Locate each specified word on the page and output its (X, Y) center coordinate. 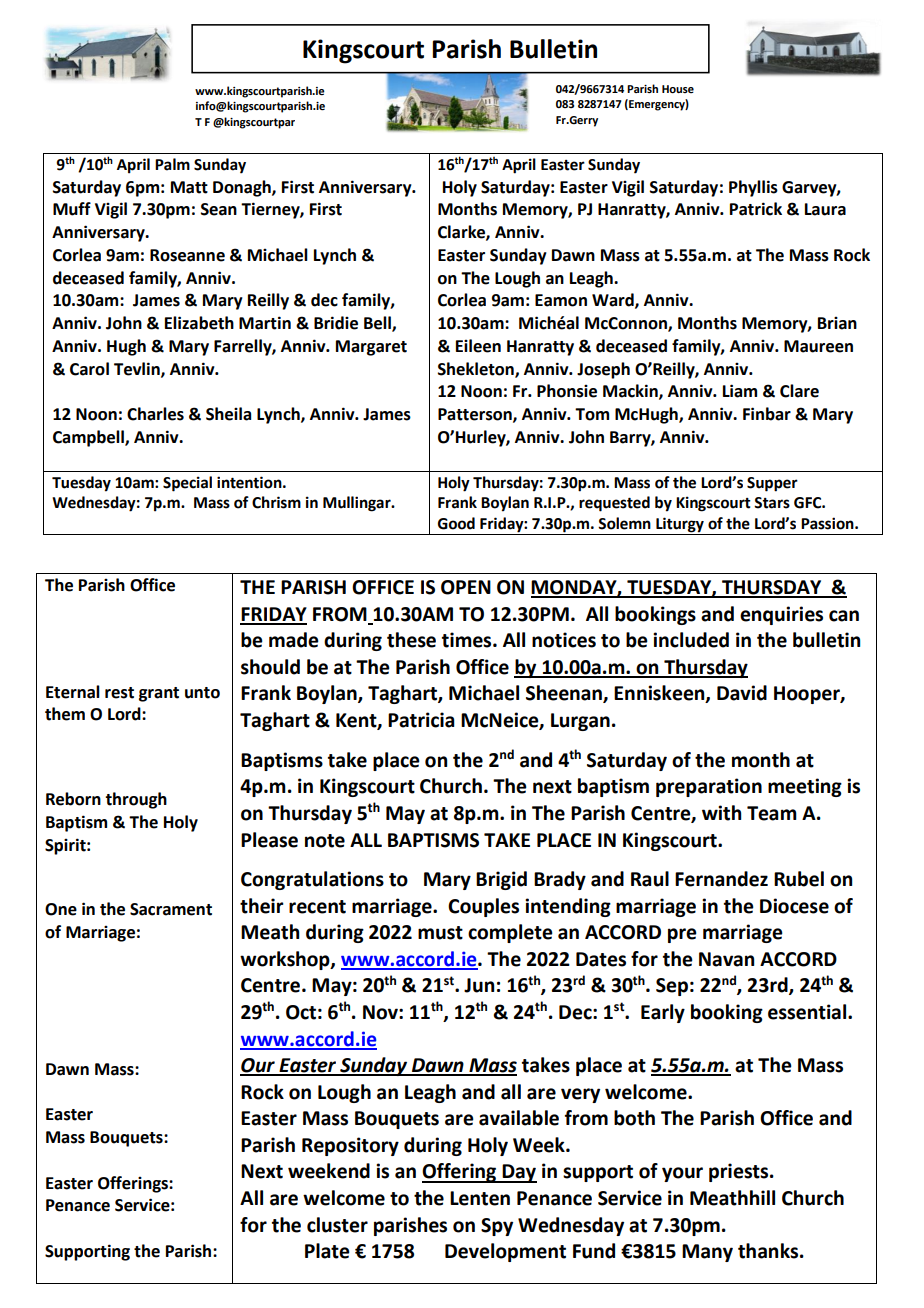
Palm (172, 164)
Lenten (480, 1198)
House (678, 89)
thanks (769, 1251)
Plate (327, 1251)
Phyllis (753, 188)
